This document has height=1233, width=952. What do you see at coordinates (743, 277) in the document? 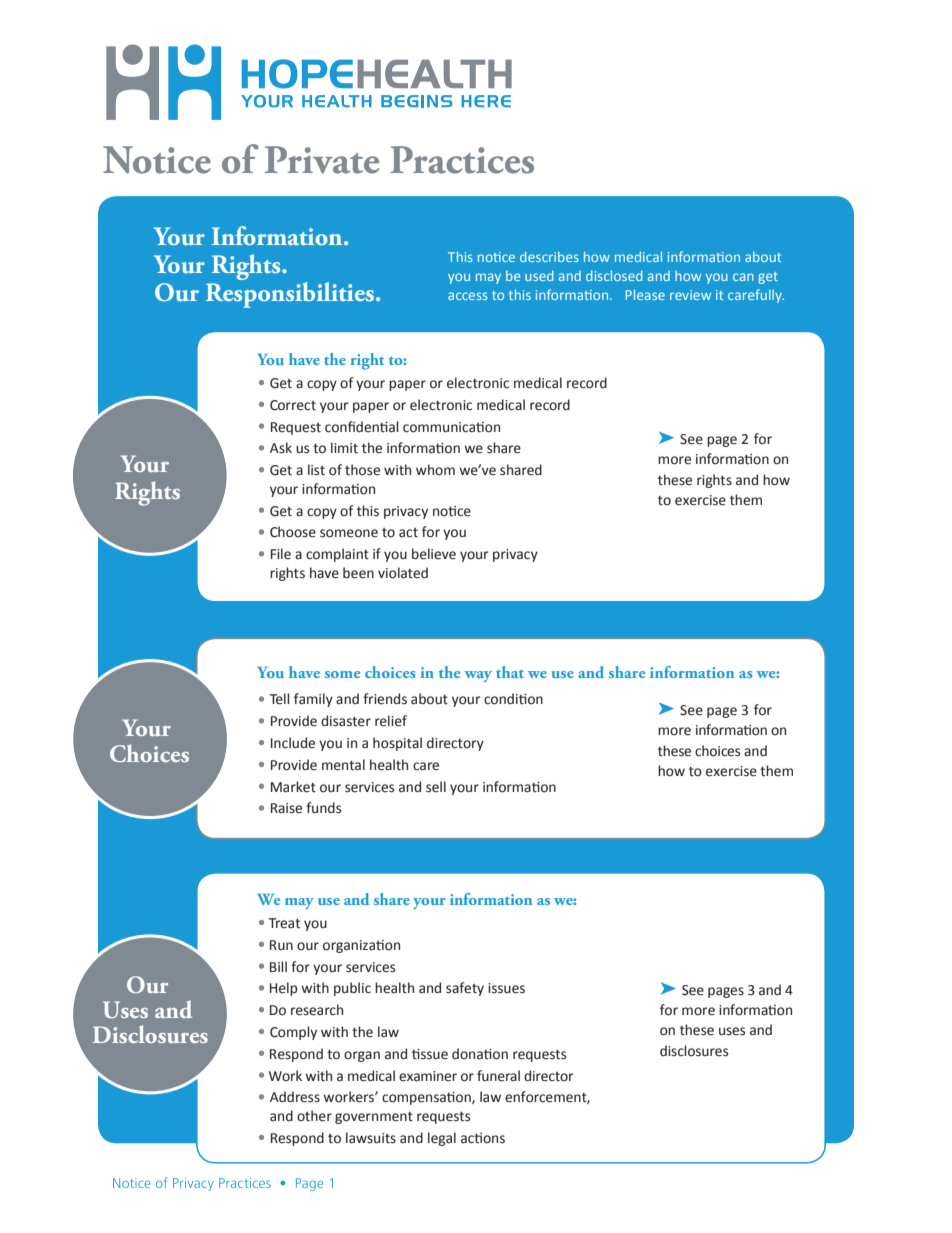
I see `can` at bounding box center [743, 277].
